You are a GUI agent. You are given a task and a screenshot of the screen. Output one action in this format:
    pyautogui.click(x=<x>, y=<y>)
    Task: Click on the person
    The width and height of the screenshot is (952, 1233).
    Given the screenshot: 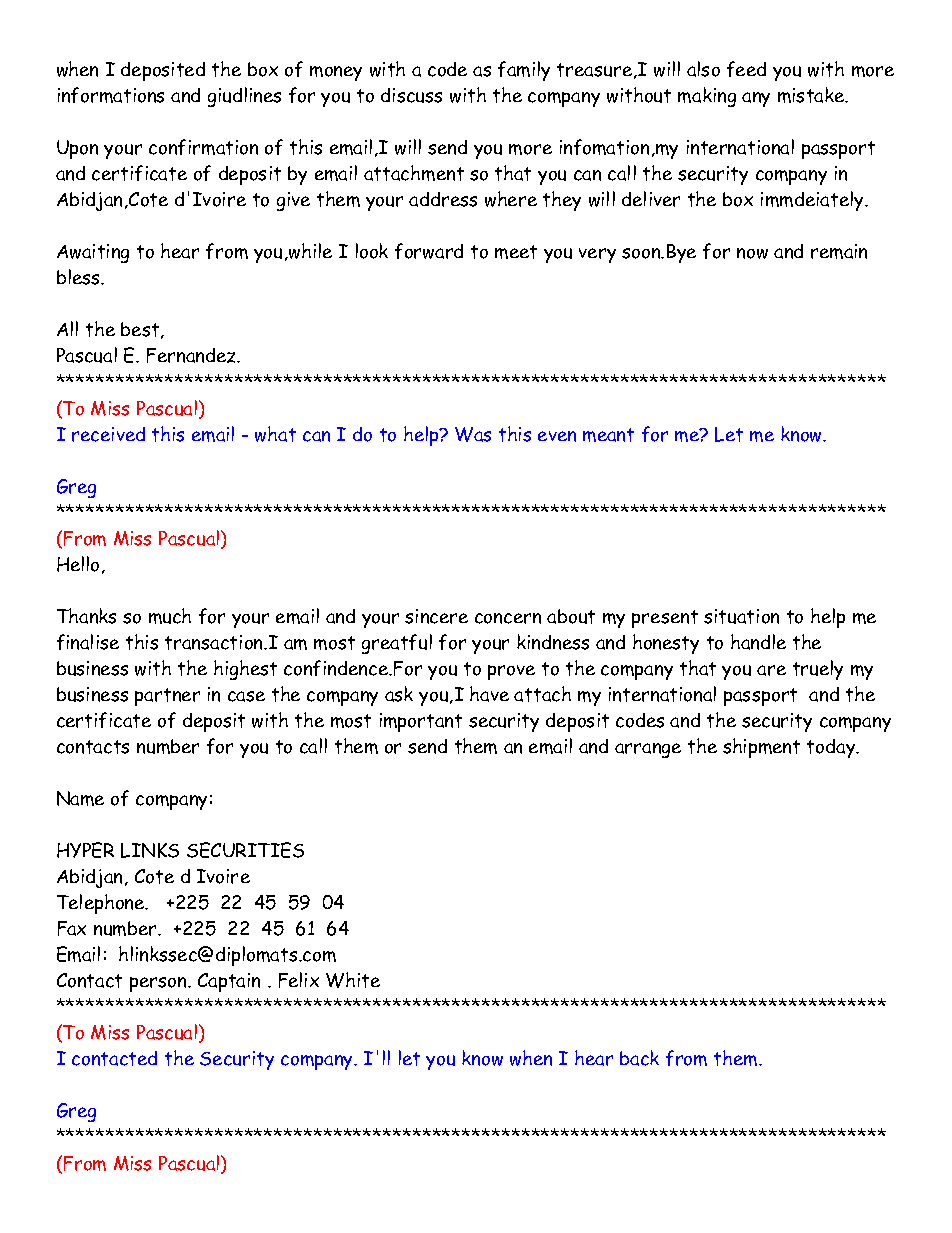 What is the action you would take?
    pyautogui.click(x=159, y=984)
